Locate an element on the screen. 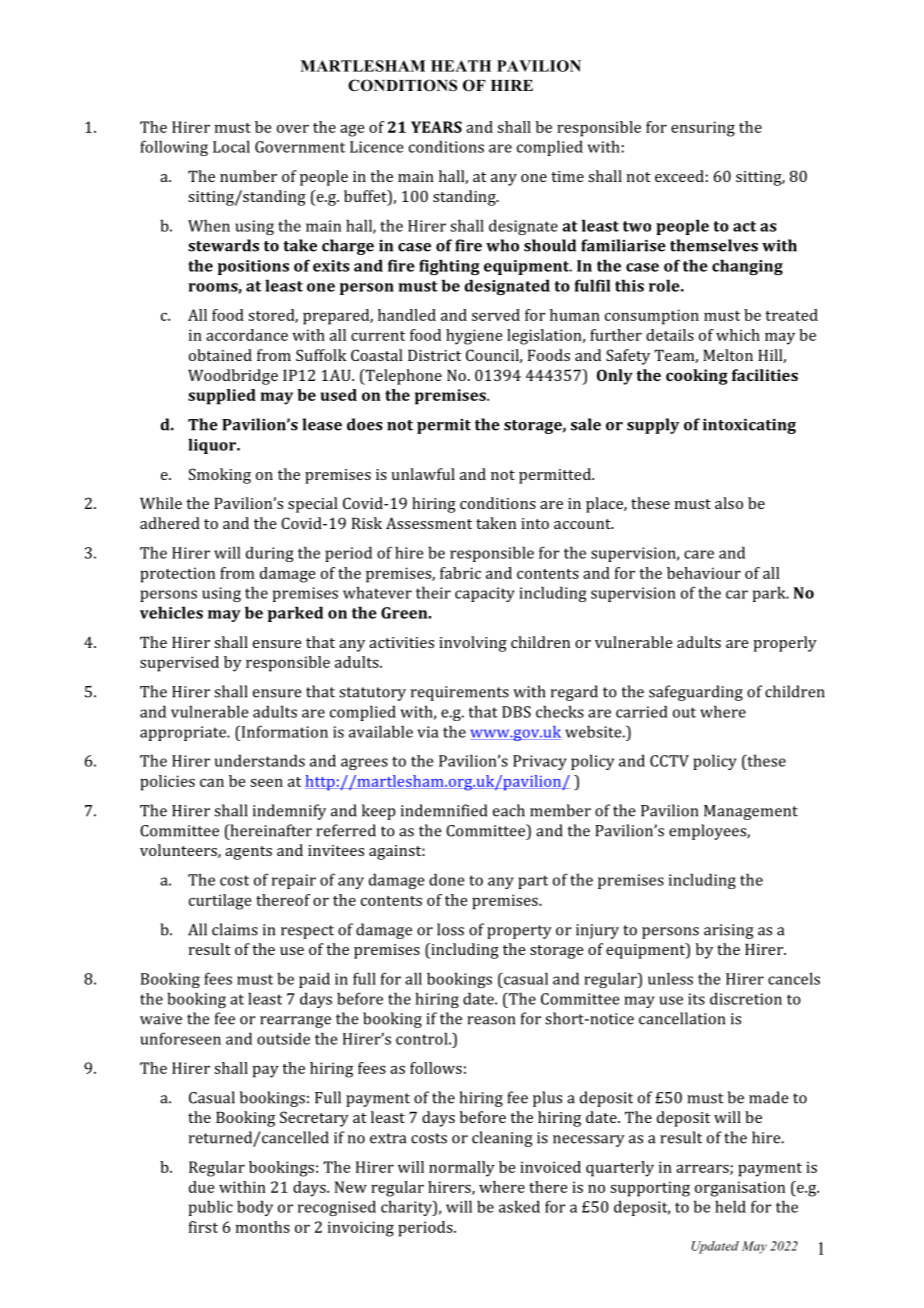 Image resolution: width=924 pixels, height=1308 pixels. HEATH is located at coordinates (461, 66).
